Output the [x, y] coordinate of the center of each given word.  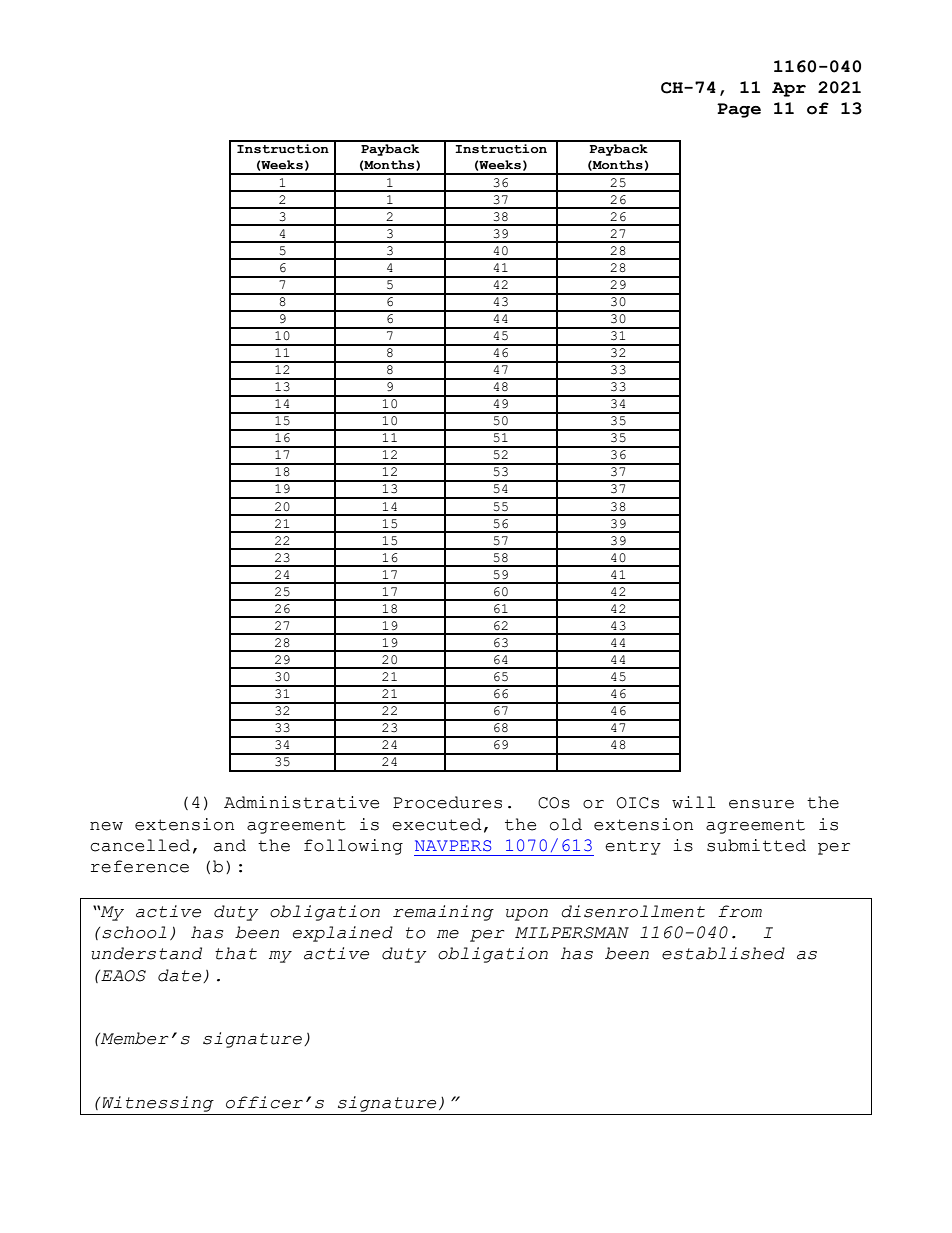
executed [437, 824]
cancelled [140, 845]
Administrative [301, 802]
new [106, 826]
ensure [761, 804]
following [353, 847]
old [566, 824]
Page [739, 110]
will [693, 802]
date [181, 976]
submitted [756, 845]
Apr [789, 89]
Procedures [447, 802]
